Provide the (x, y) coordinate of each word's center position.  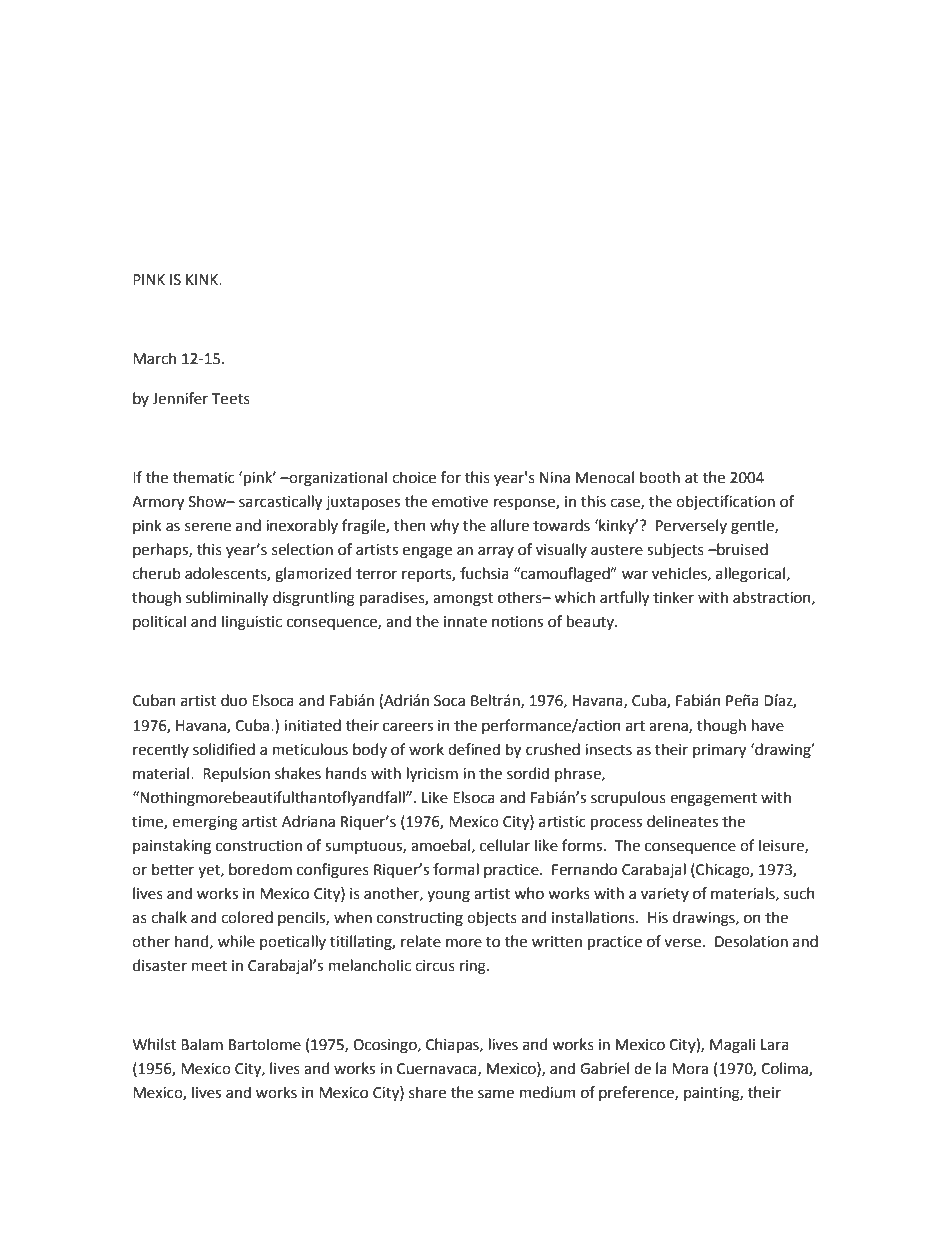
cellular (505, 845)
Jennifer (180, 398)
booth (660, 477)
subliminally (227, 598)
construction (259, 846)
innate (465, 622)
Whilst (155, 1044)
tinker (673, 597)
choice (414, 477)
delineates (682, 821)
